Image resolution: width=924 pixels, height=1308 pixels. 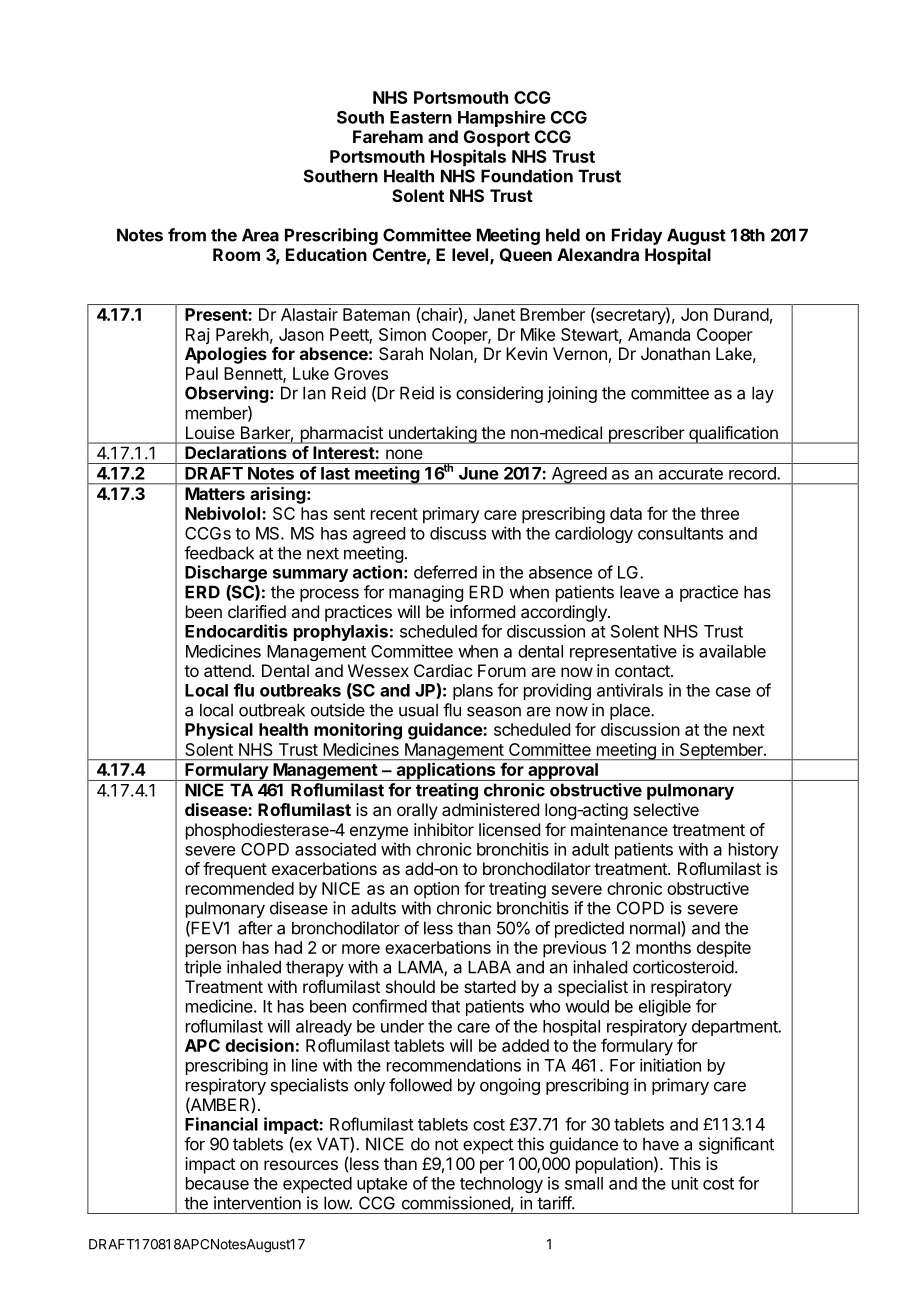 I want to click on Friday, so click(x=637, y=236).
